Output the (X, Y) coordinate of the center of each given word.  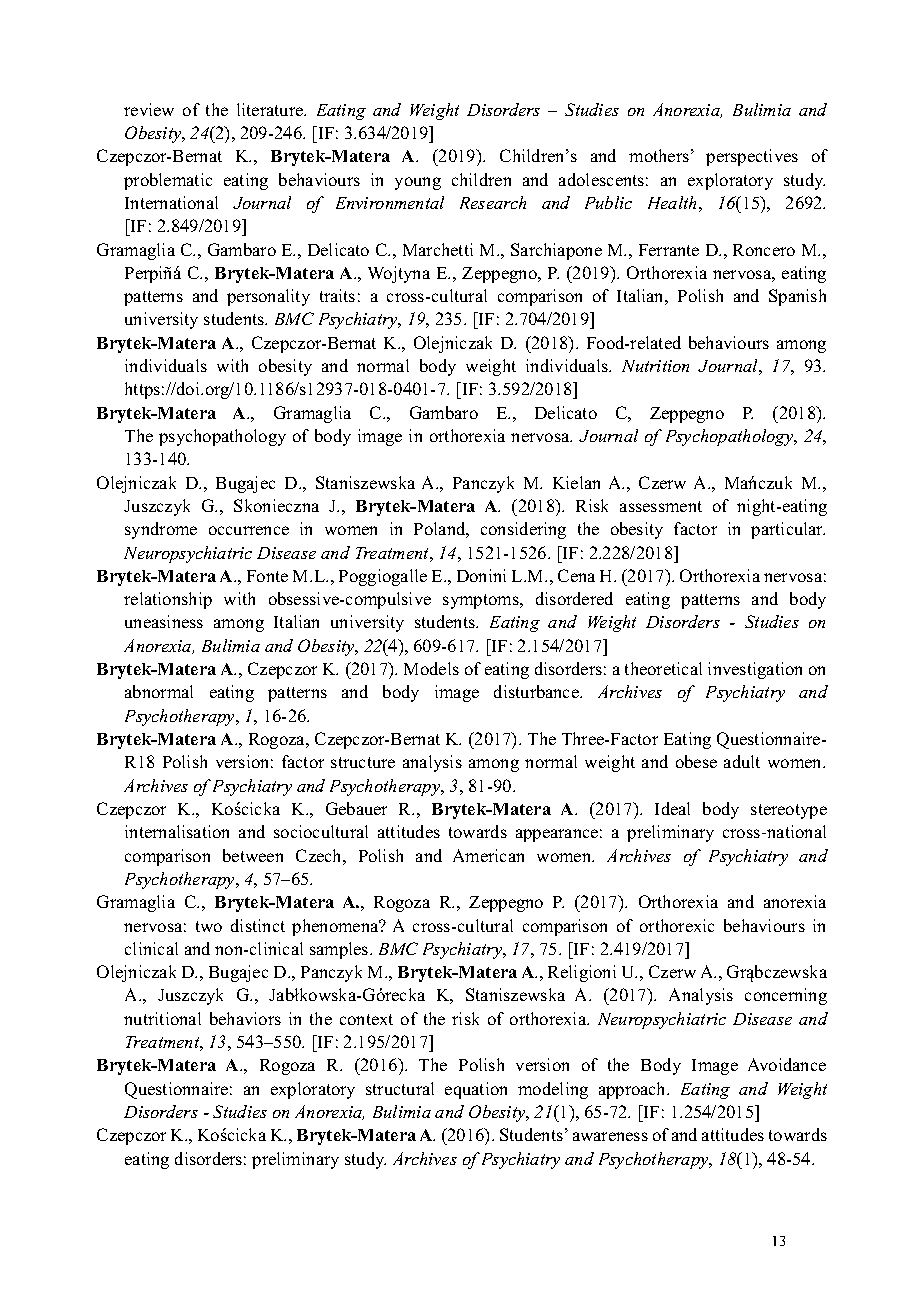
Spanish (797, 297)
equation (476, 1090)
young (418, 183)
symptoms (482, 601)
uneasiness (164, 621)
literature (271, 109)
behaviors (245, 1018)
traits (337, 295)
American (488, 855)
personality (268, 297)
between (253, 855)
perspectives (752, 157)
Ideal (672, 808)
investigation (755, 670)
